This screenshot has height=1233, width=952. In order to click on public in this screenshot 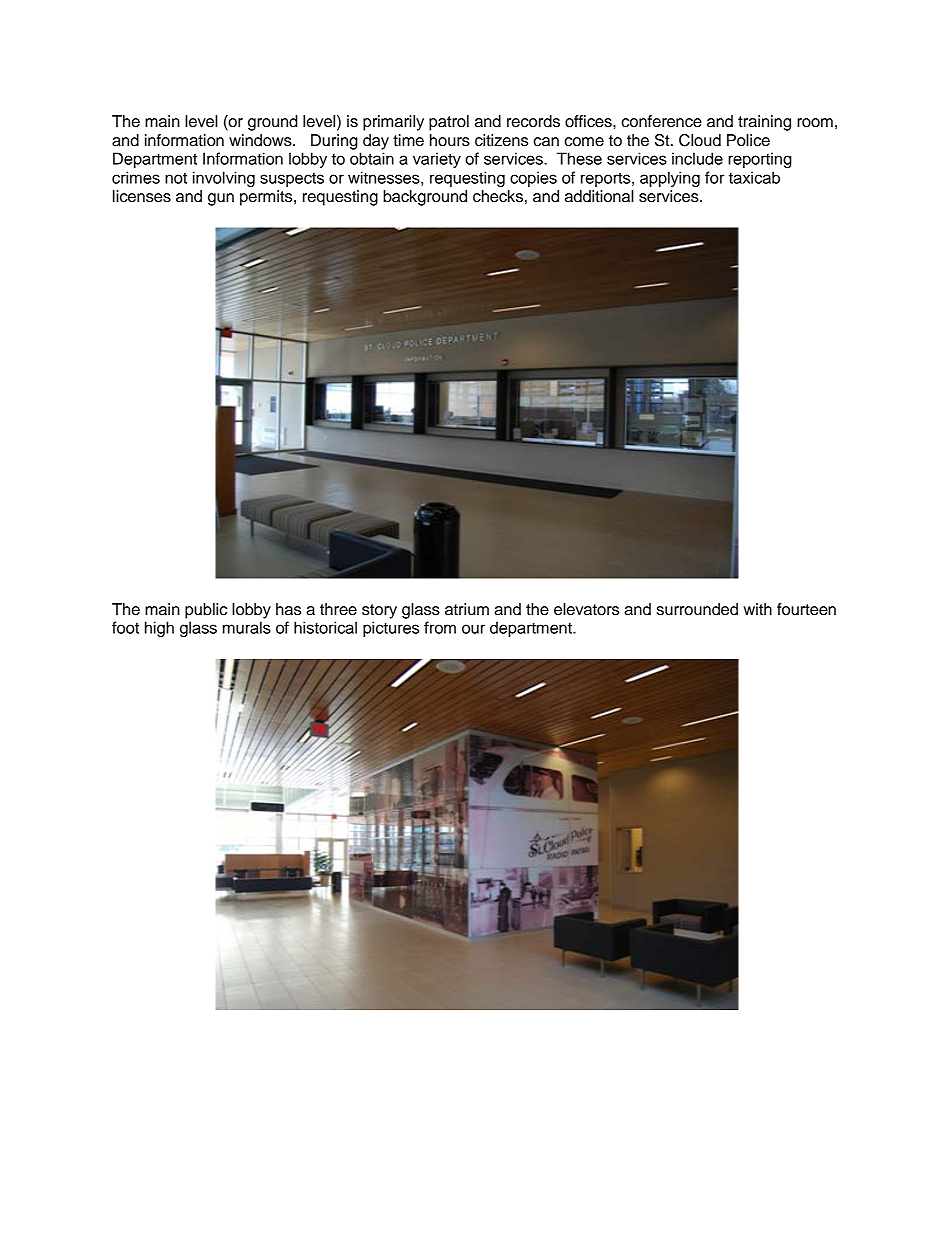, I will do `click(206, 611)`.
